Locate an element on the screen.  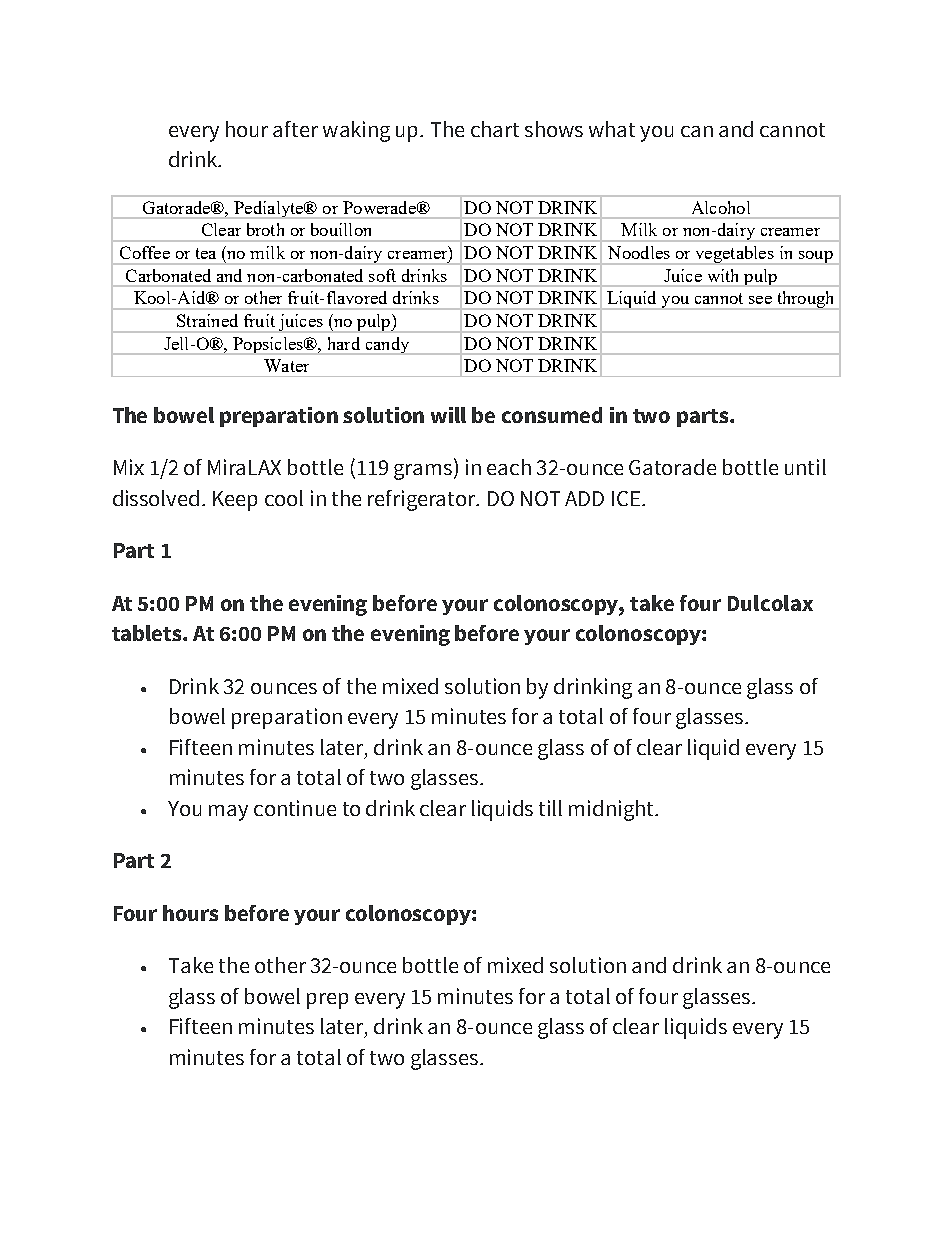
after is located at coordinates (295, 129).
